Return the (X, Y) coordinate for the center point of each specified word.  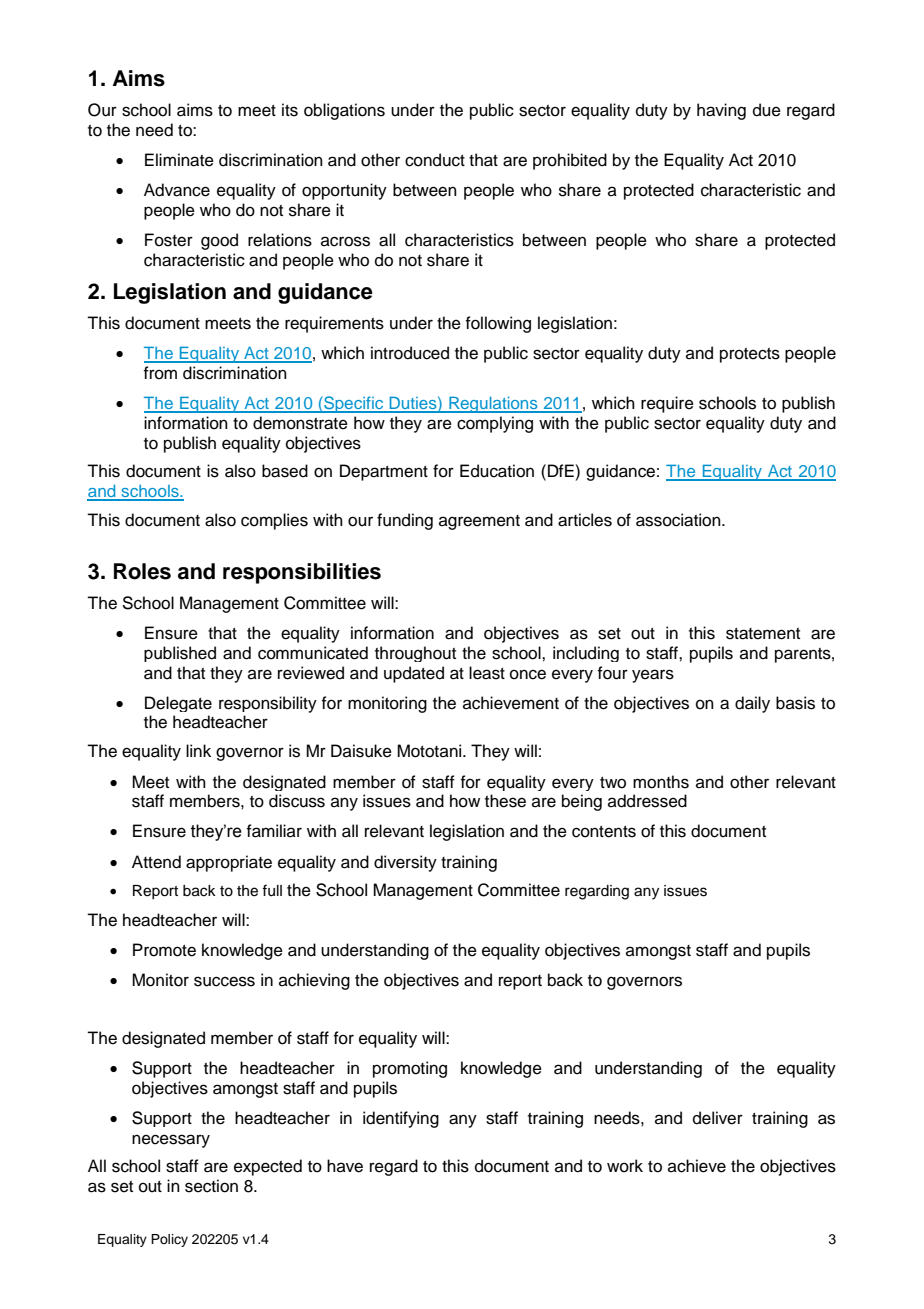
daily (752, 704)
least (487, 673)
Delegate (178, 704)
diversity (405, 863)
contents (604, 832)
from (160, 373)
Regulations (493, 404)
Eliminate (179, 160)
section (211, 1186)
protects (750, 355)
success (224, 981)
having (721, 111)
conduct (435, 160)
